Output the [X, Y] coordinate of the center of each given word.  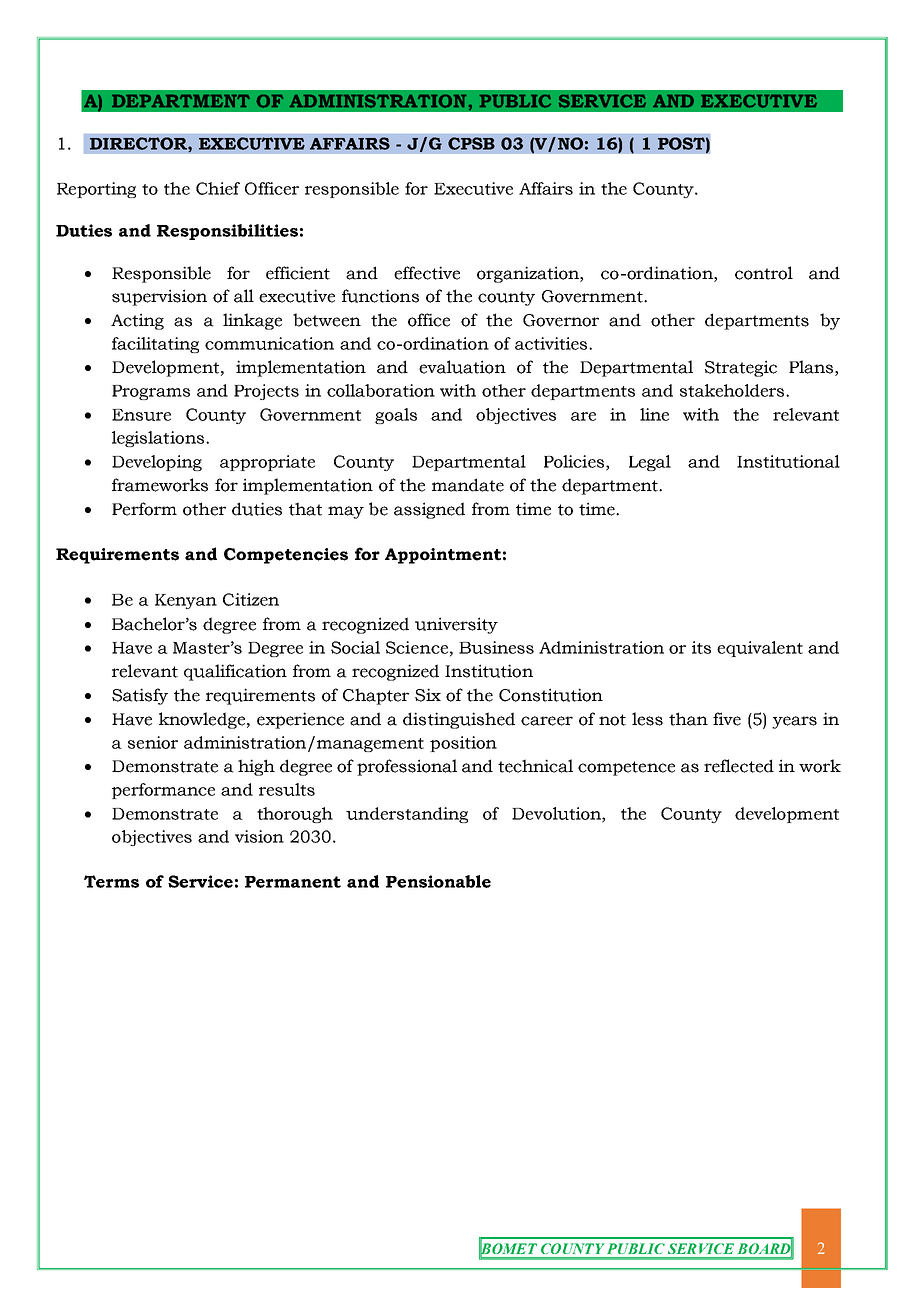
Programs [151, 392]
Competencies [286, 556]
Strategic [741, 368]
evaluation [462, 367]
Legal [650, 463]
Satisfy [140, 696]
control [764, 273]
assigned [429, 510]
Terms [111, 881]
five [727, 719]
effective [427, 273]
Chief [218, 188]
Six [428, 695]
